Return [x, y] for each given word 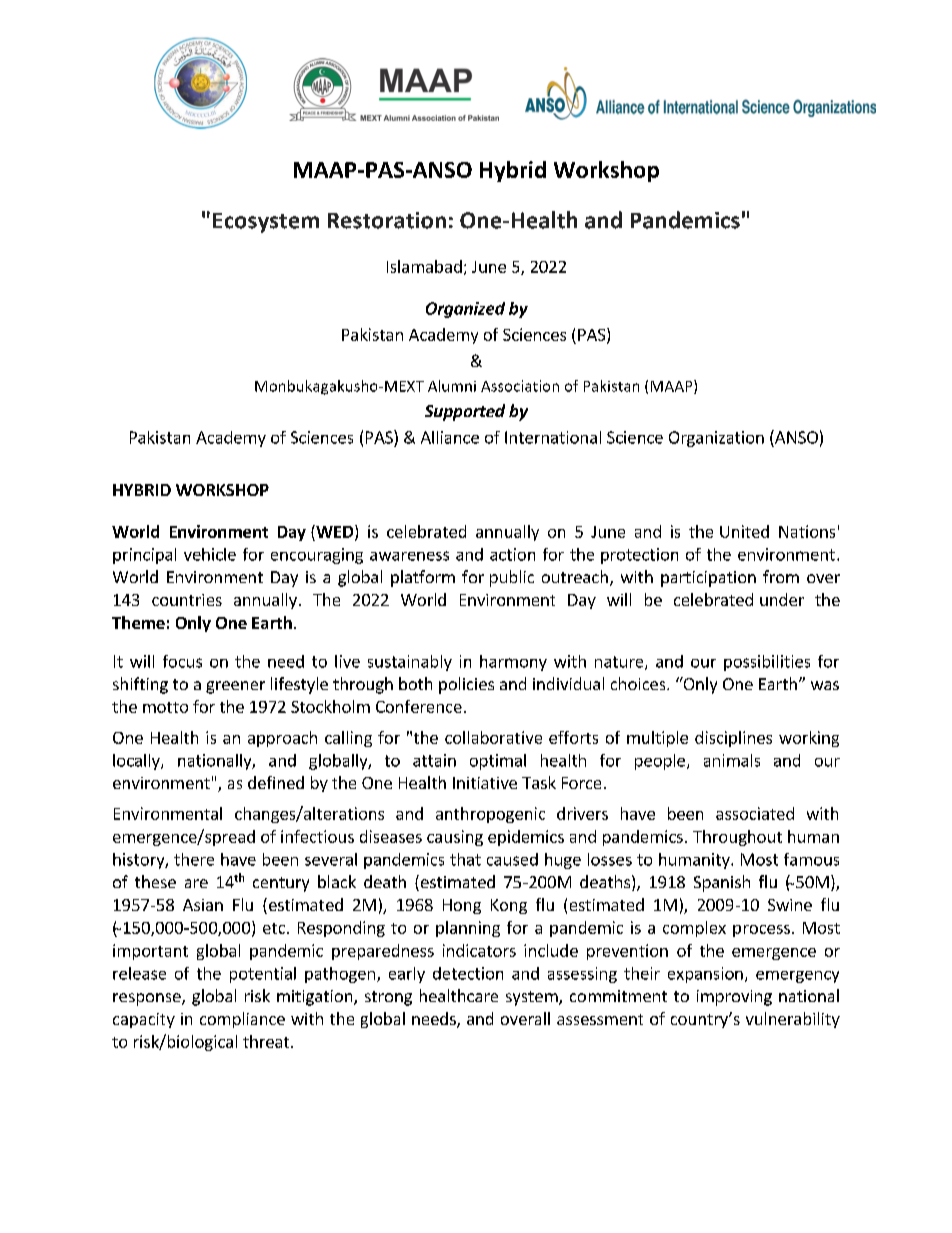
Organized [465, 310]
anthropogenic [490, 815]
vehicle [210, 554]
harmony [513, 663]
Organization [716, 439]
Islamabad [424, 266]
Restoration [387, 220]
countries [187, 600]
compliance [242, 1020]
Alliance [450, 437]
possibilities [767, 663]
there [194, 859]
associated [755, 813]
